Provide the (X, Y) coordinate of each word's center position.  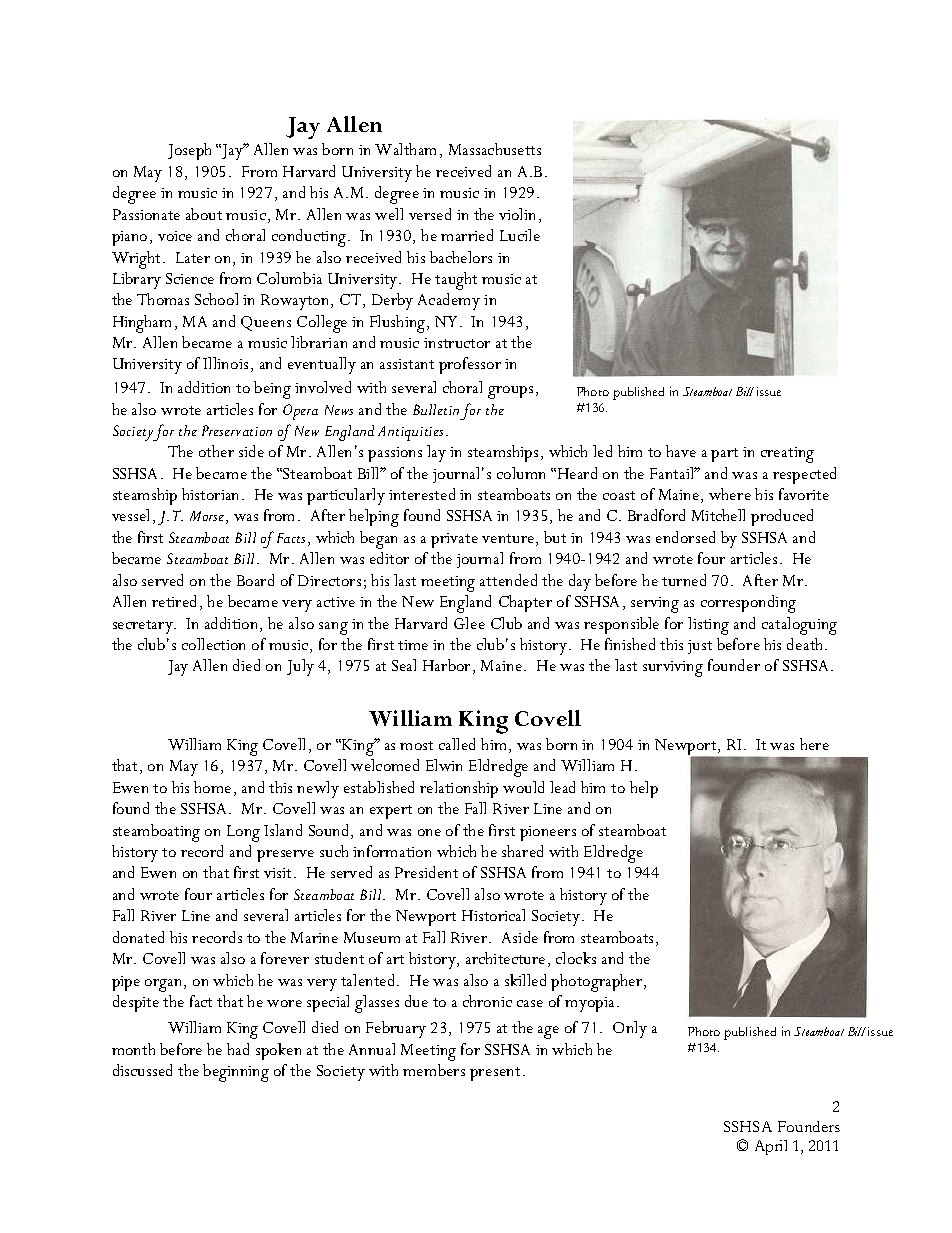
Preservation (237, 430)
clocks (576, 958)
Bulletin (436, 409)
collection (213, 644)
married (467, 235)
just (700, 647)
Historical (493, 915)
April (771, 1147)
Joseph (189, 151)
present (495, 1074)
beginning (236, 1073)
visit (279, 873)
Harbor (446, 665)
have (681, 451)
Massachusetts (495, 149)
